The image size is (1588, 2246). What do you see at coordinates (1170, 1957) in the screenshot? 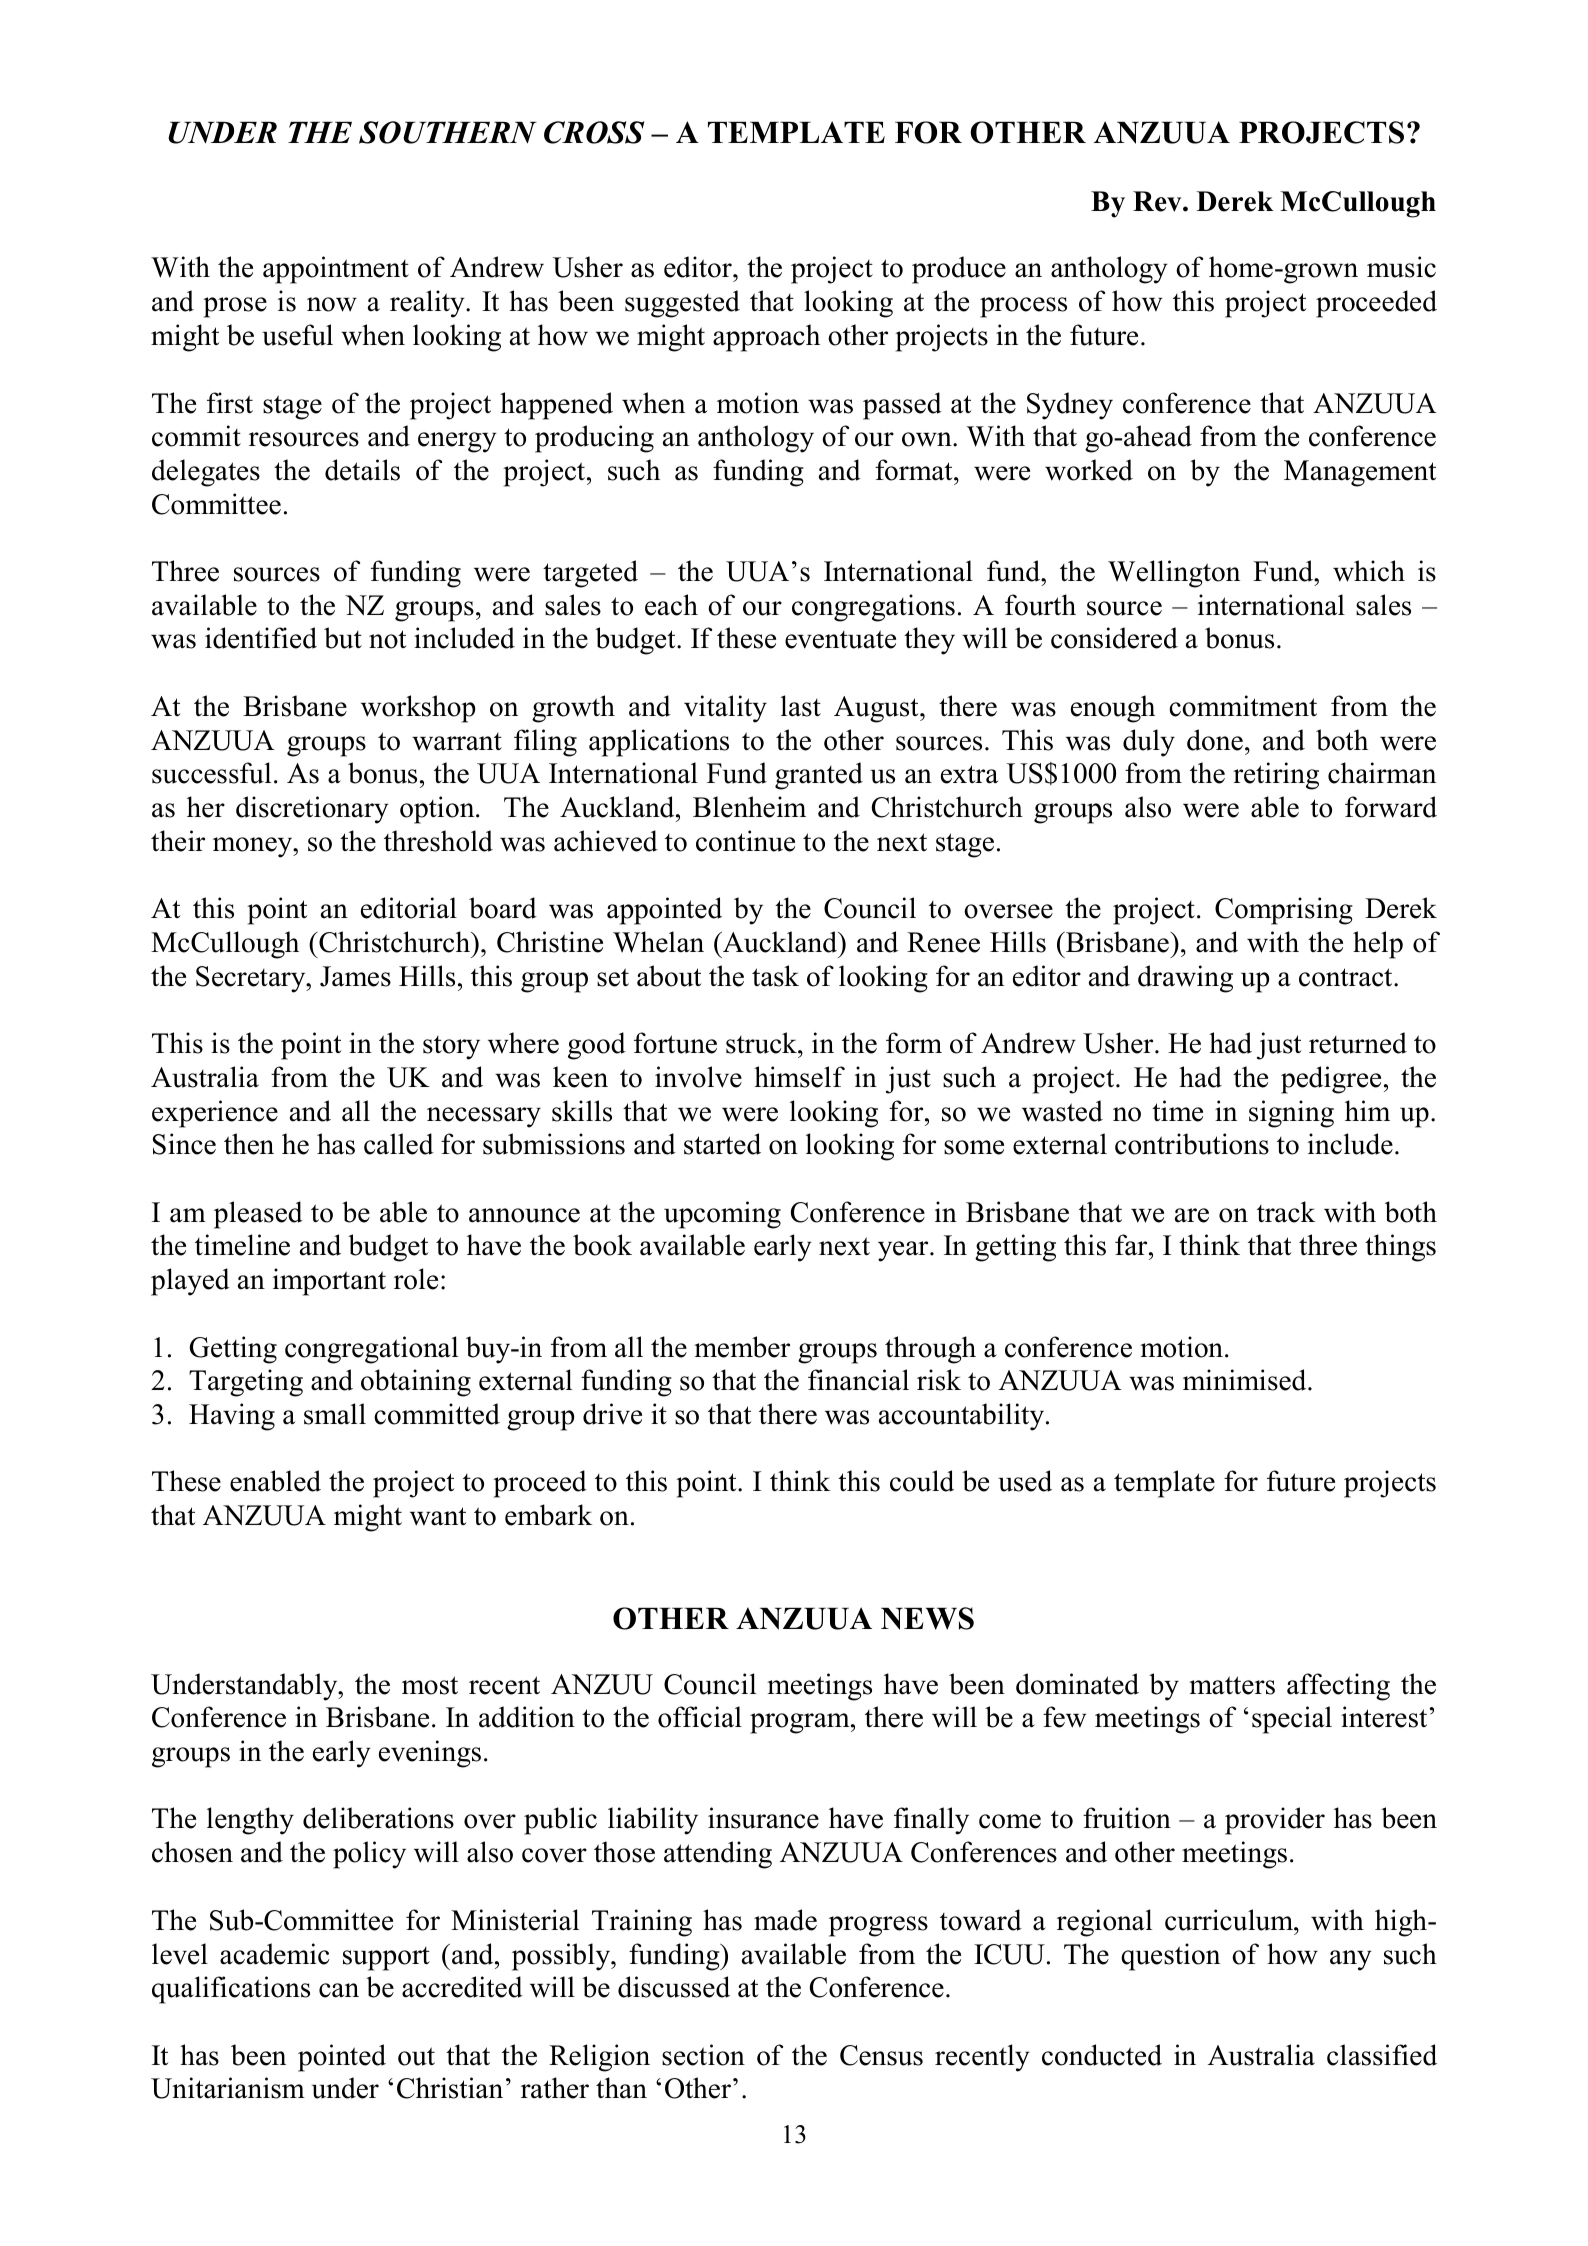
I see `question` at bounding box center [1170, 1957].
